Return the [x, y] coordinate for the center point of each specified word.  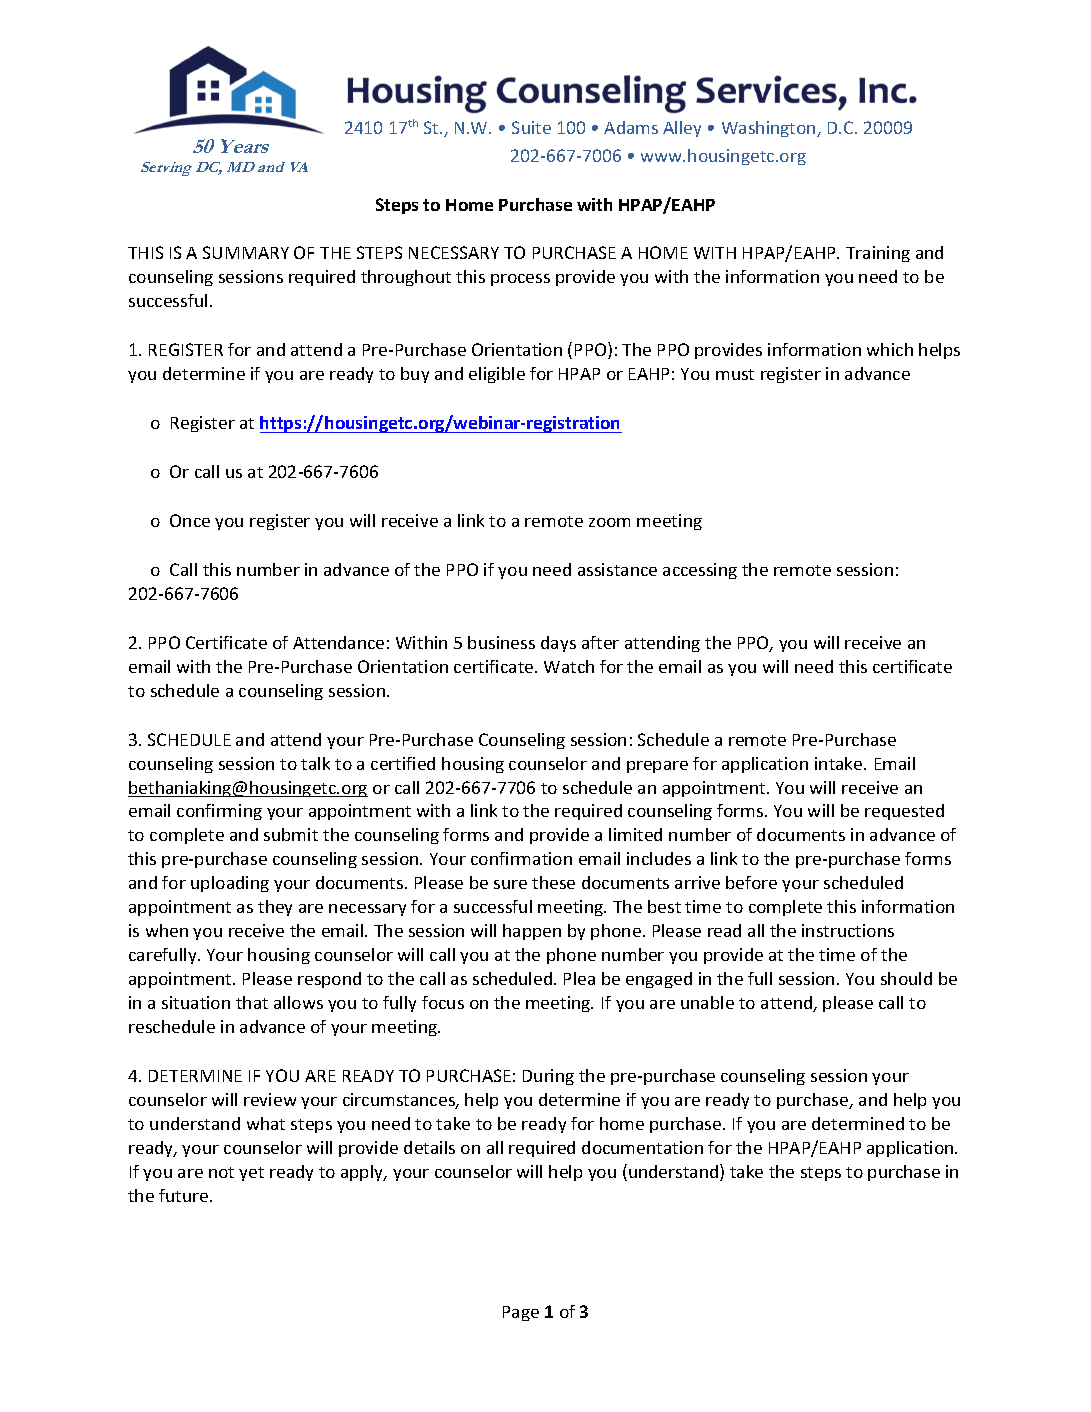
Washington [770, 129]
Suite [531, 127]
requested [904, 812]
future [185, 1195]
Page [521, 1313]
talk [315, 763]
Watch [569, 666]
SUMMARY [246, 252]
